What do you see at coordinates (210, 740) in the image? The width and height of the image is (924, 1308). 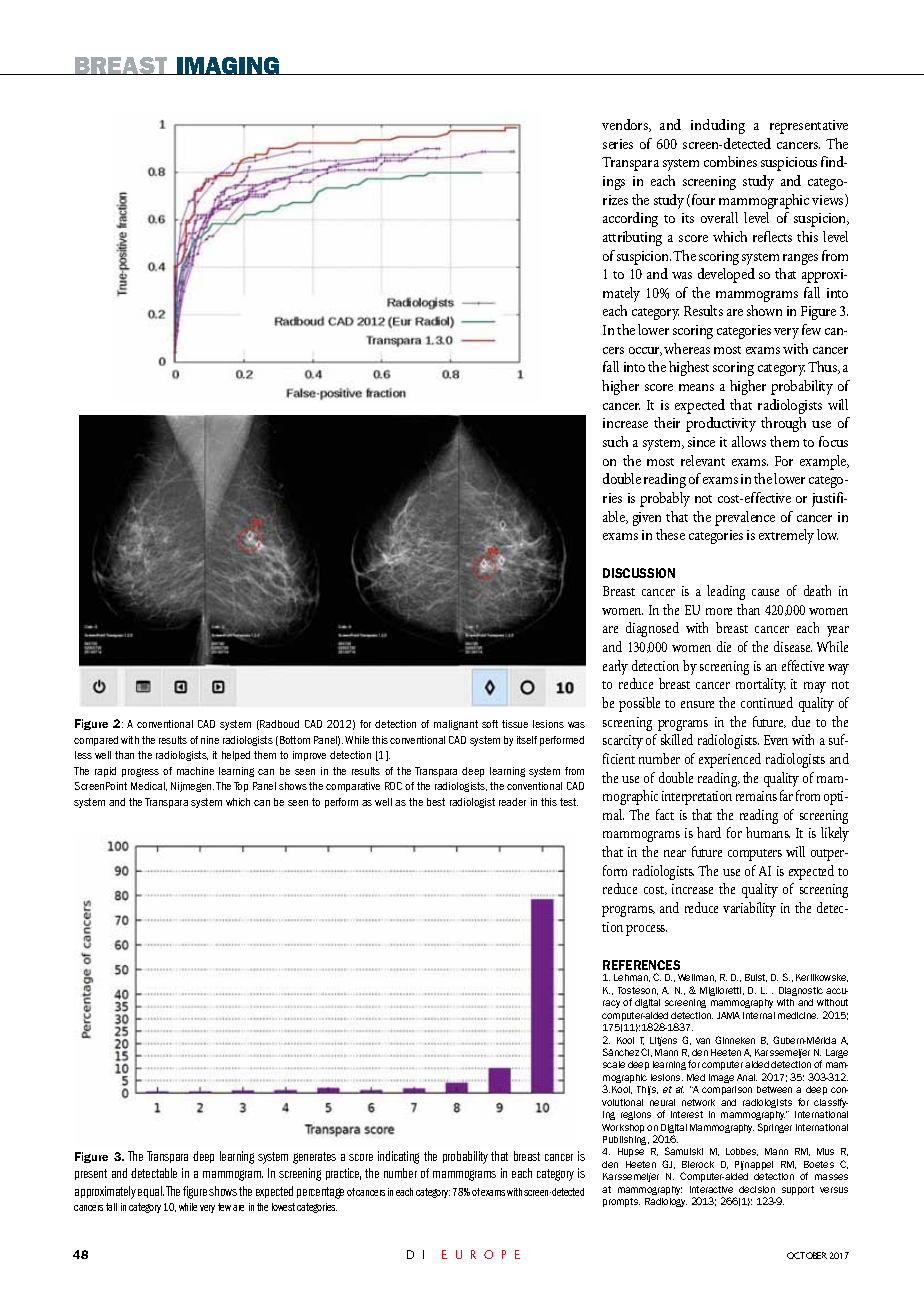 I see `nine` at bounding box center [210, 740].
